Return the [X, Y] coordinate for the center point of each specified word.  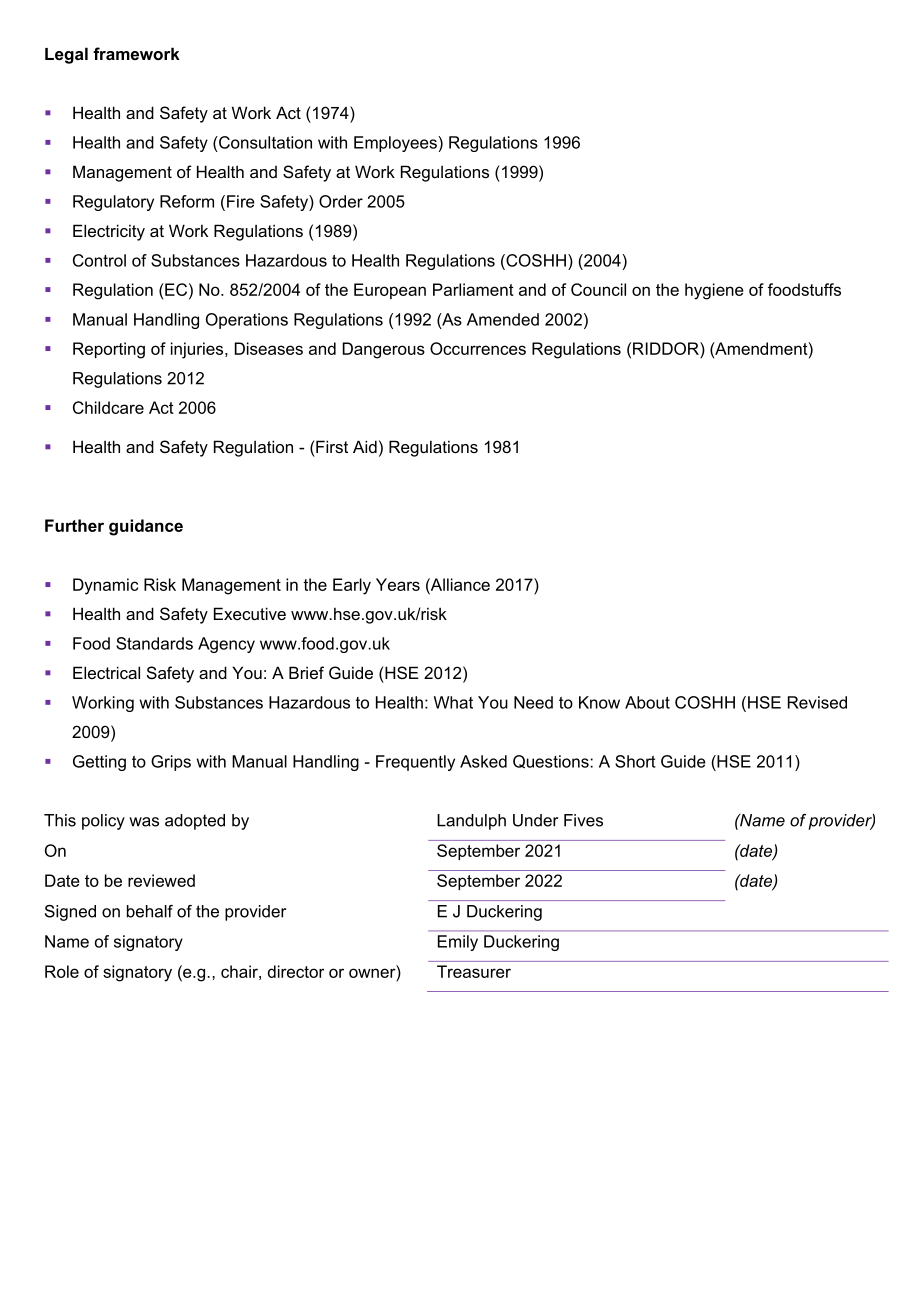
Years [398, 584]
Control [99, 260]
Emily [458, 943]
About [647, 702]
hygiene [714, 291]
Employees [396, 144]
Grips [171, 763]
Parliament [473, 289]
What [453, 702]
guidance [146, 527]
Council [598, 289]
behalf [150, 911]
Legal [66, 55]
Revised [817, 702]
